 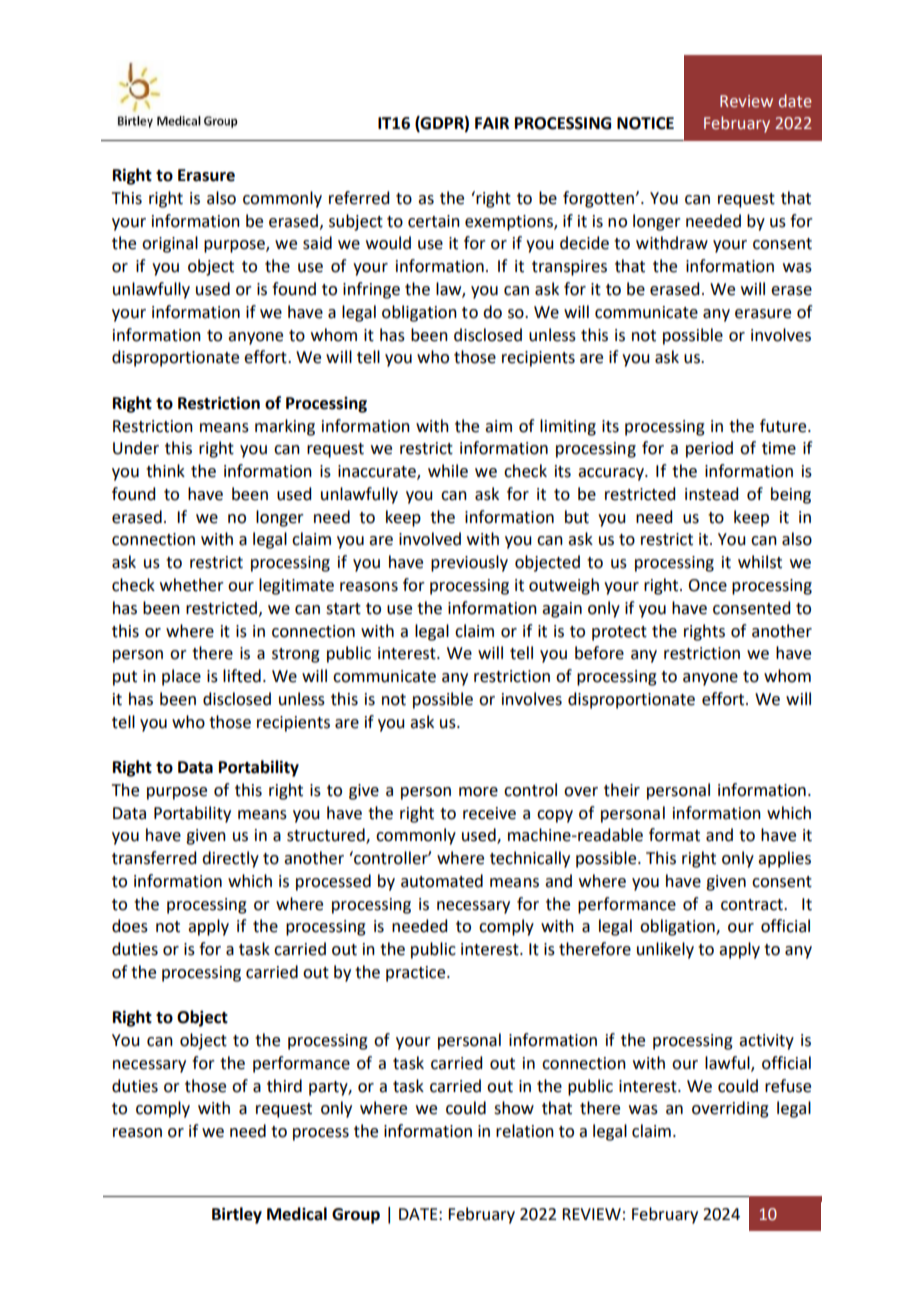 I want to click on think, so click(x=165, y=471).
